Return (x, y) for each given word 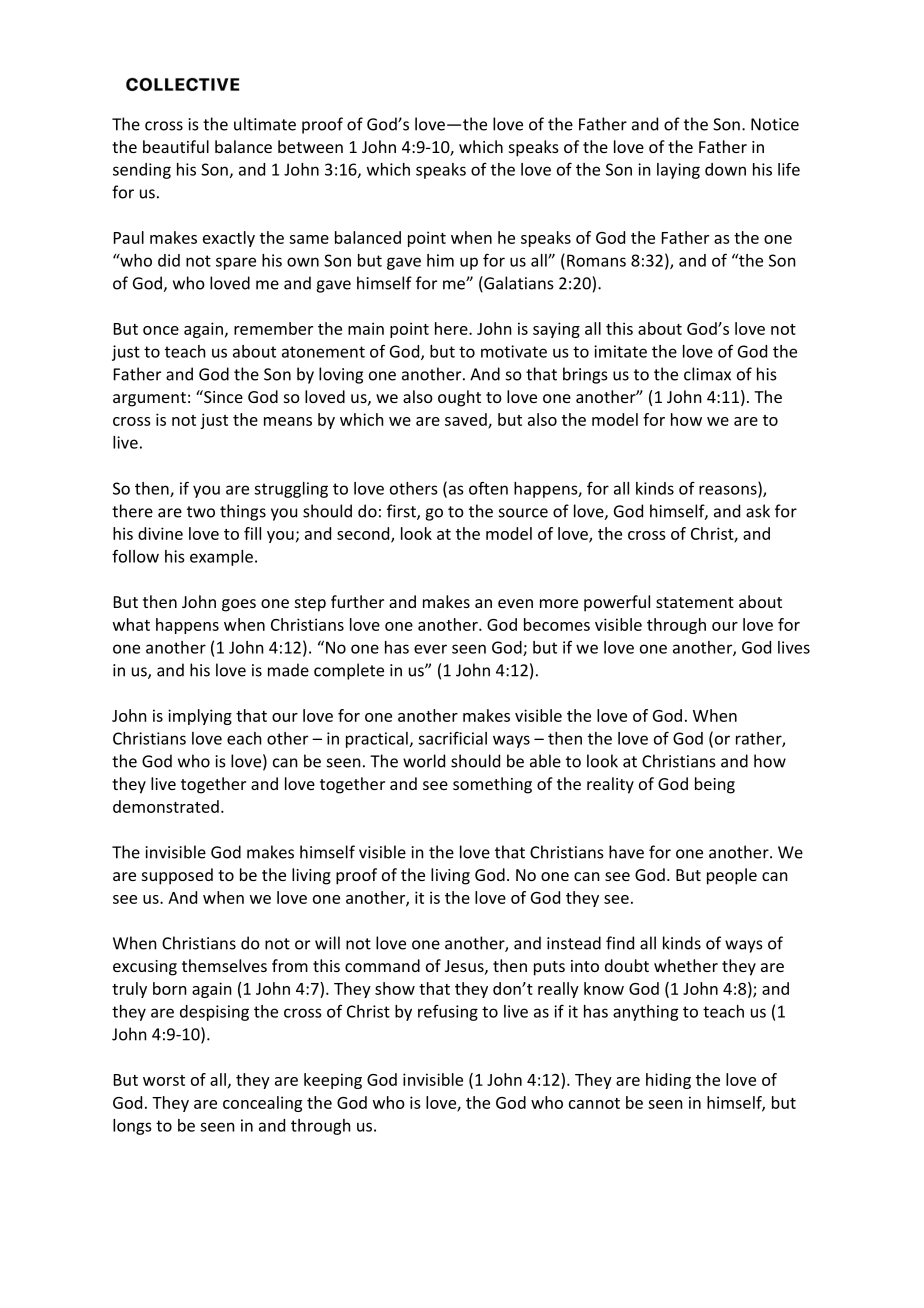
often (488, 488)
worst (164, 1080)
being (715, 785)
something (492, 785)
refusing (448, 1013)
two (201, 512)
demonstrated (166, 806)
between (310, 146)
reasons (729, 491)
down (725, 169)
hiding (668, 1081)
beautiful (176, 146)
